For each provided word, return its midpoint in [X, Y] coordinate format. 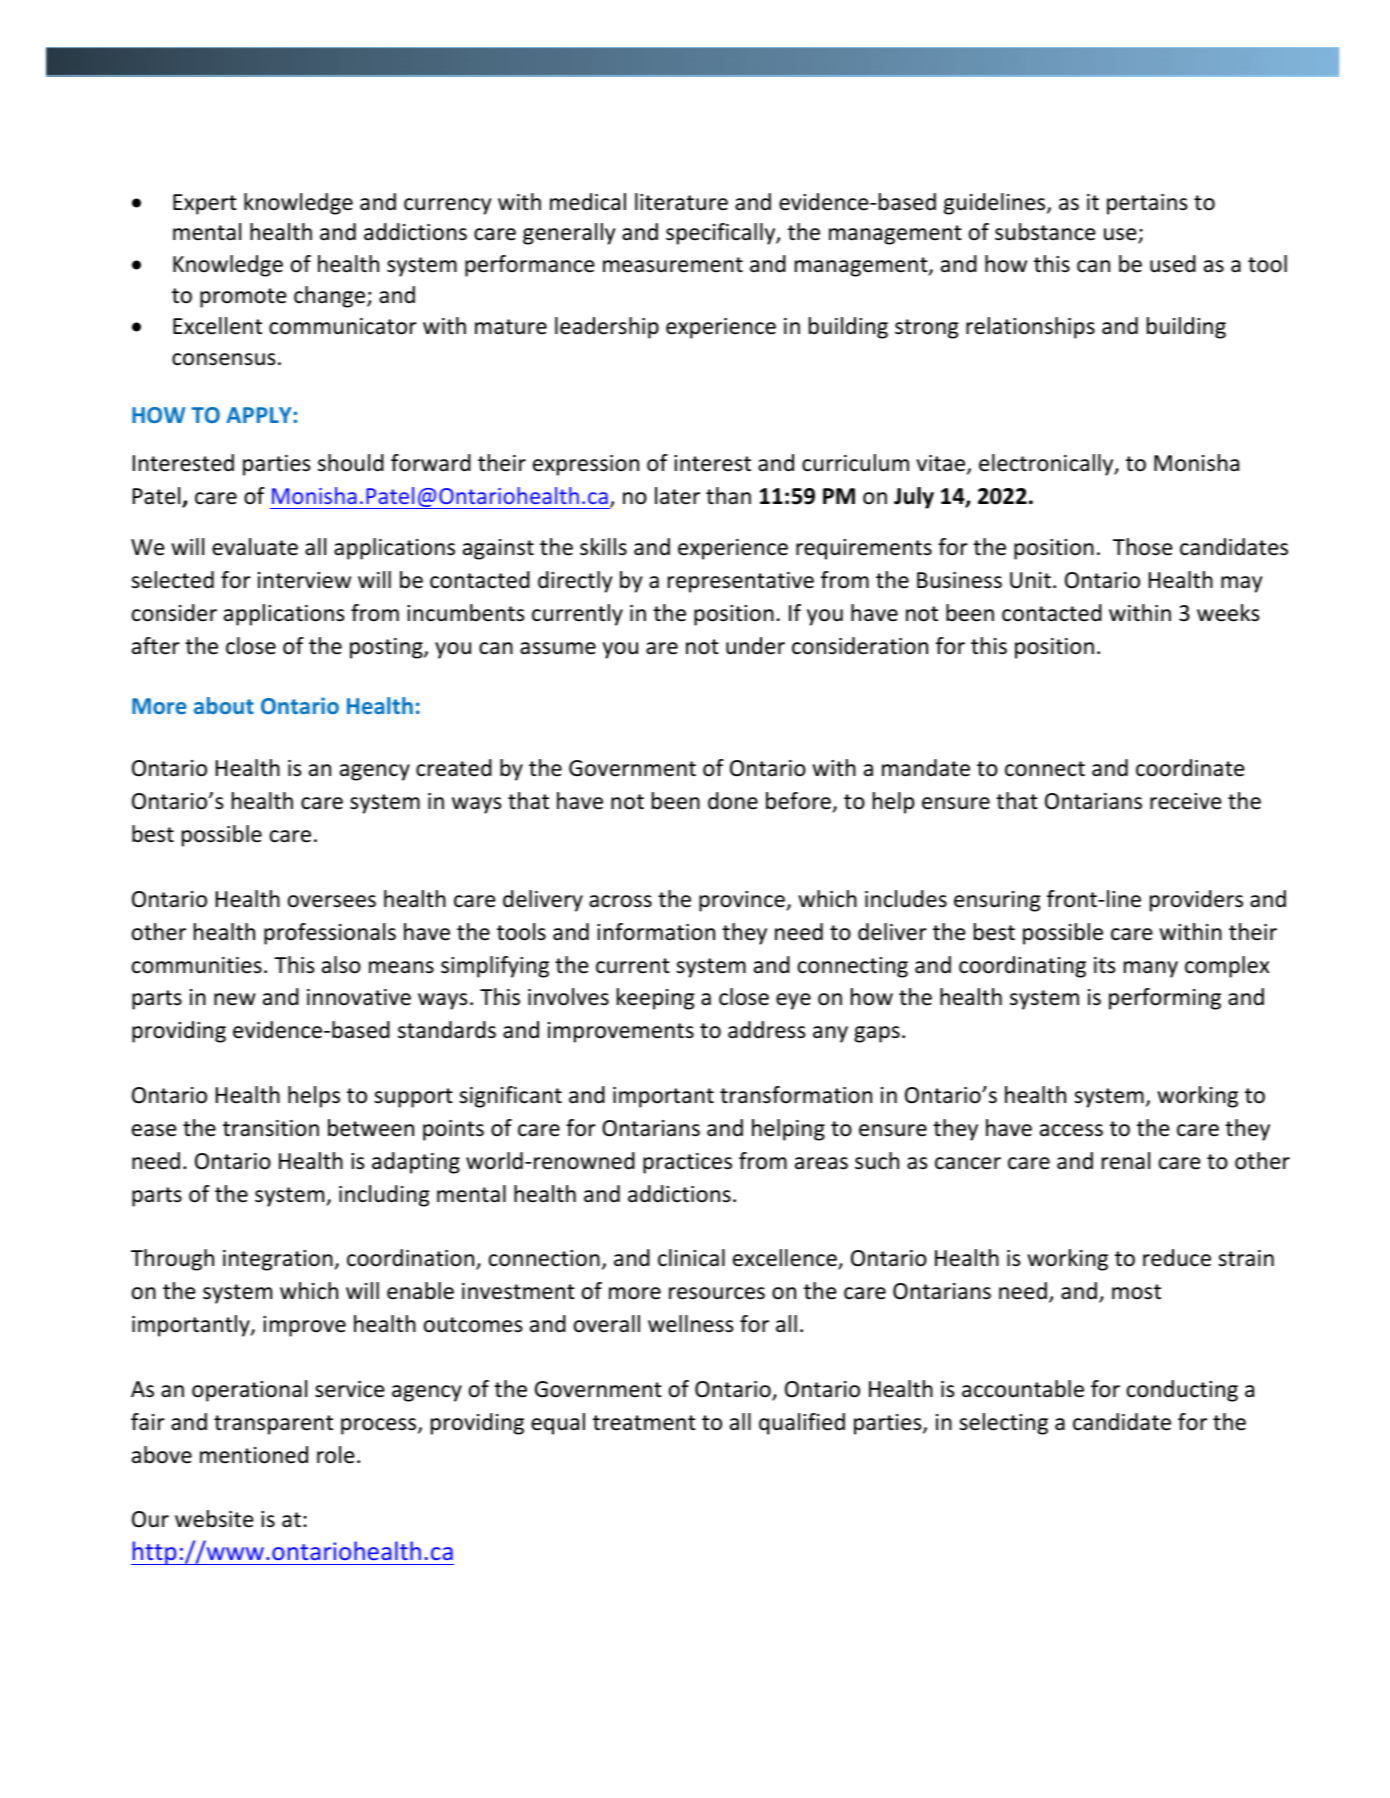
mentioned [254, 1455]
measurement [673, 265]
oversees [332, 901]
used [1173, 264]
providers [1196, 901]
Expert [205, 204]
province [743, 901]
